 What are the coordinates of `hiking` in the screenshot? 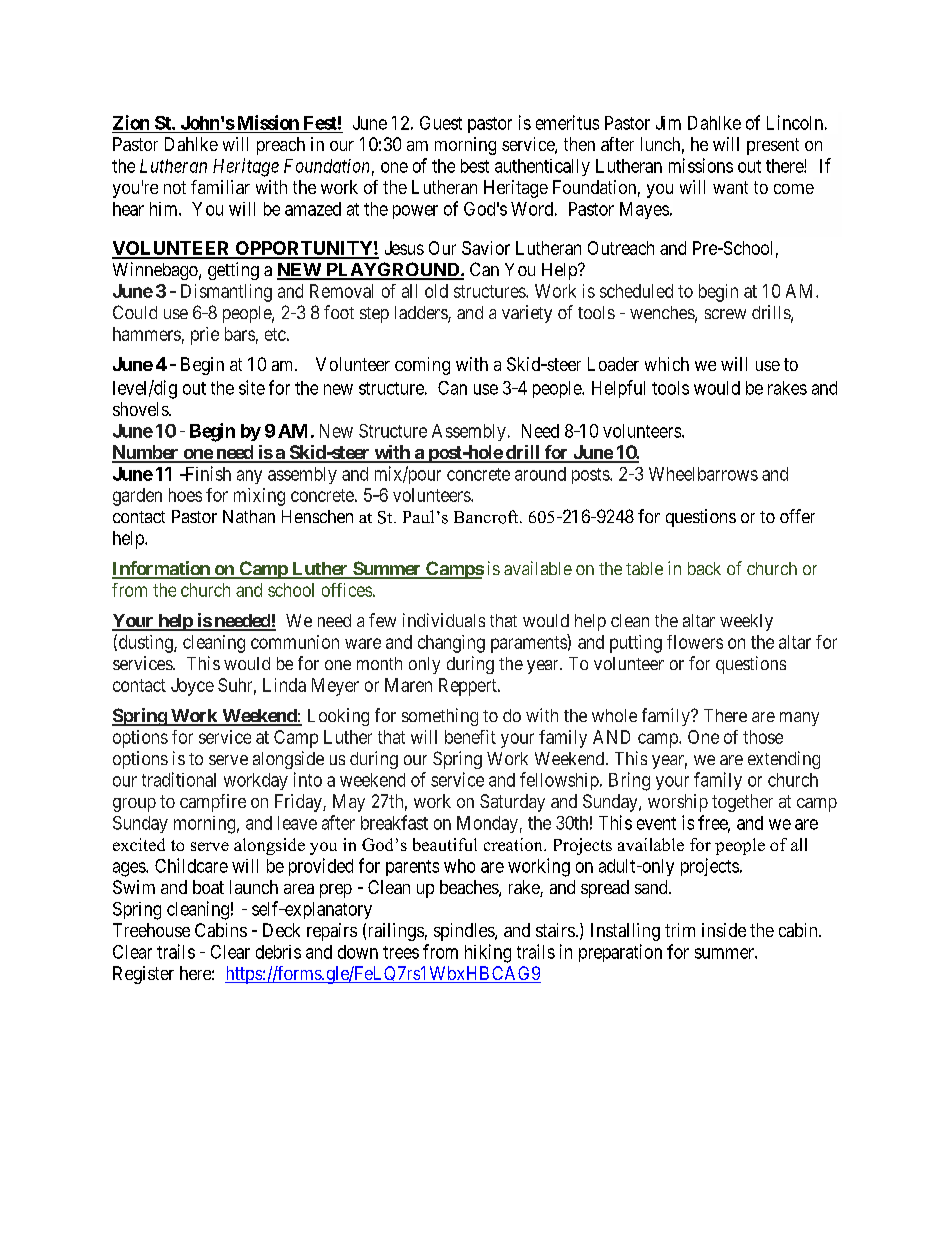 It's located at (488, 953).
